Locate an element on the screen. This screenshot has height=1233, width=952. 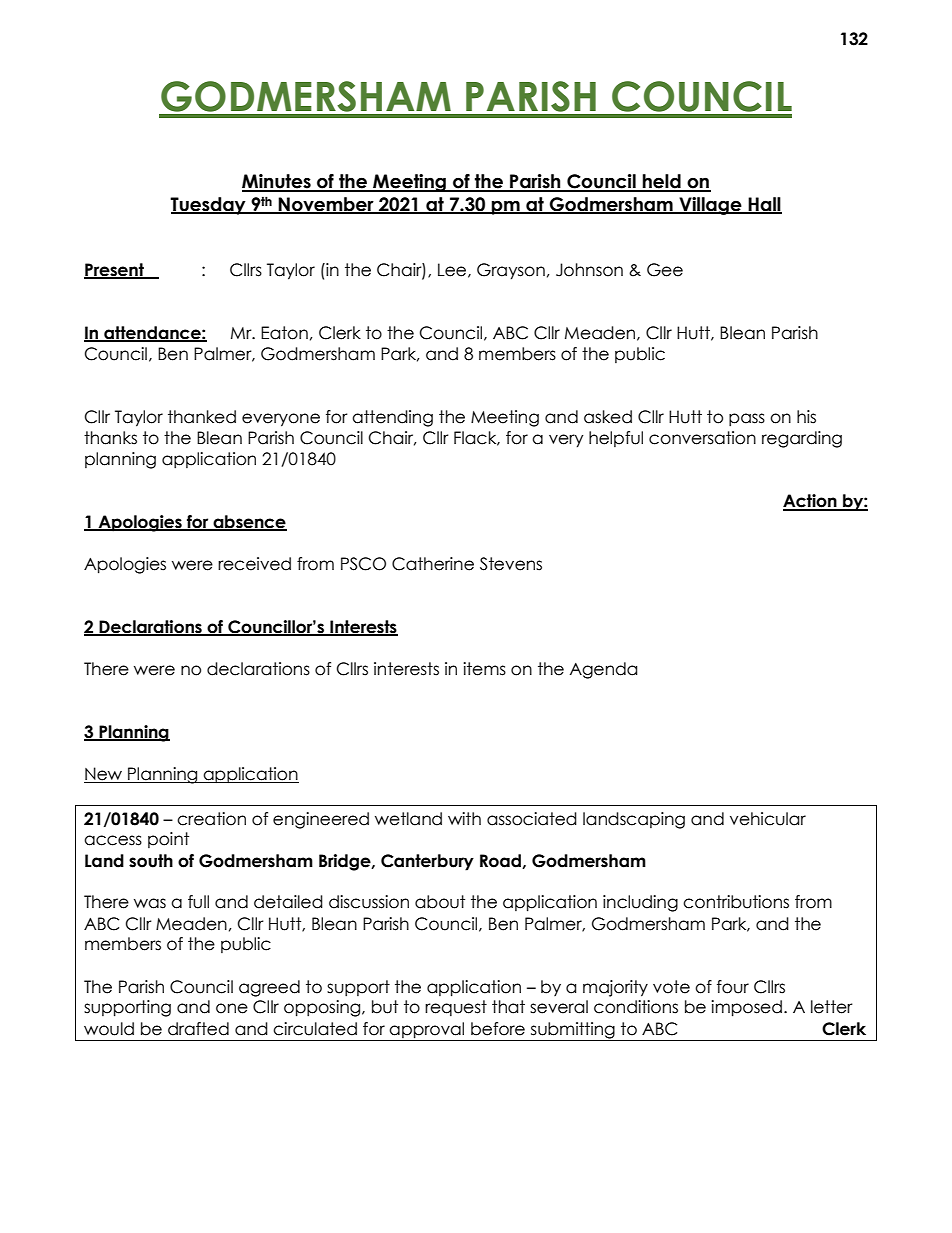
pass is located at coordinates (747, 419).
